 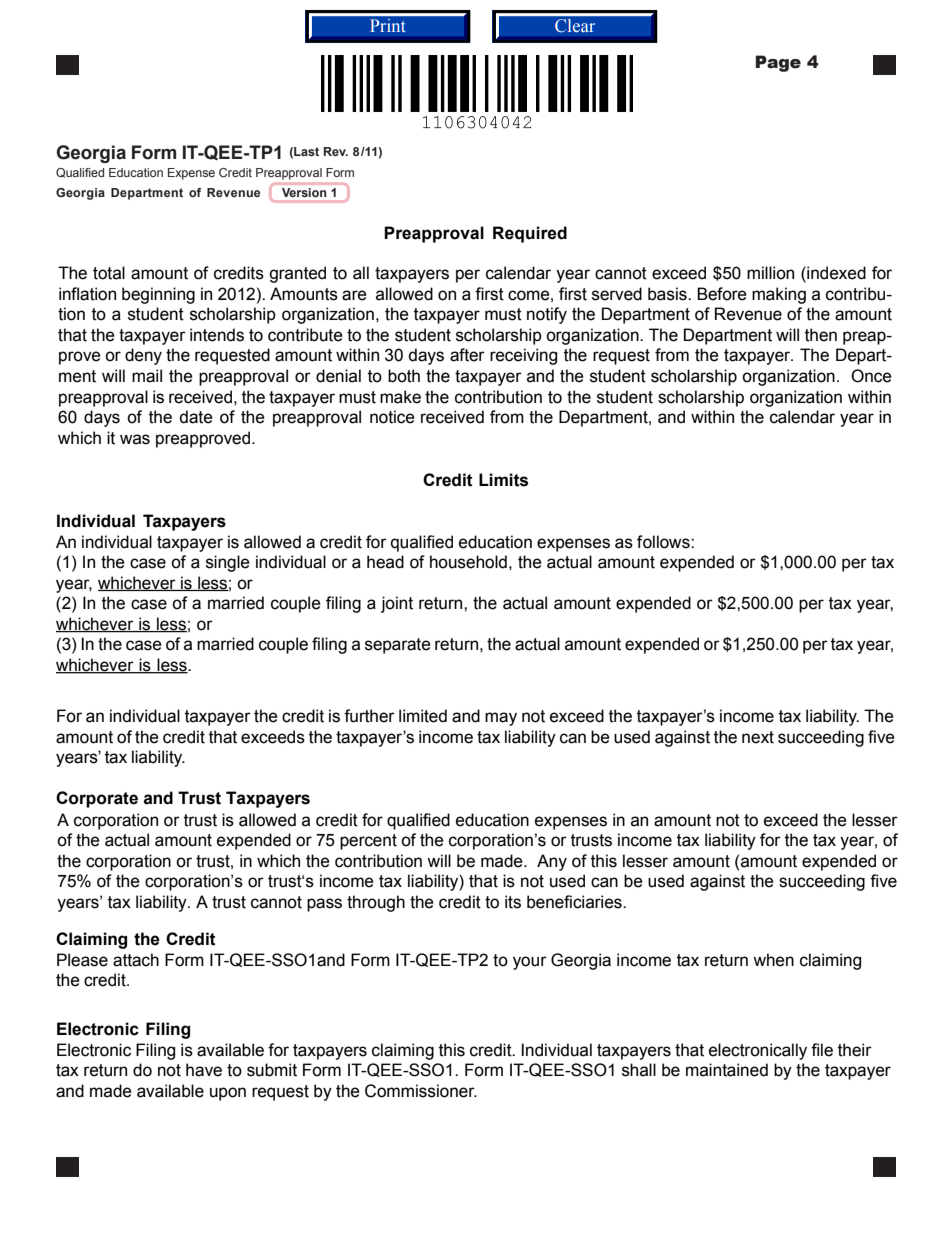 What do you see at coordinates (421, 1091) in the screenshot?
I see `Commissioner` at bounding box center [421, 1091].
